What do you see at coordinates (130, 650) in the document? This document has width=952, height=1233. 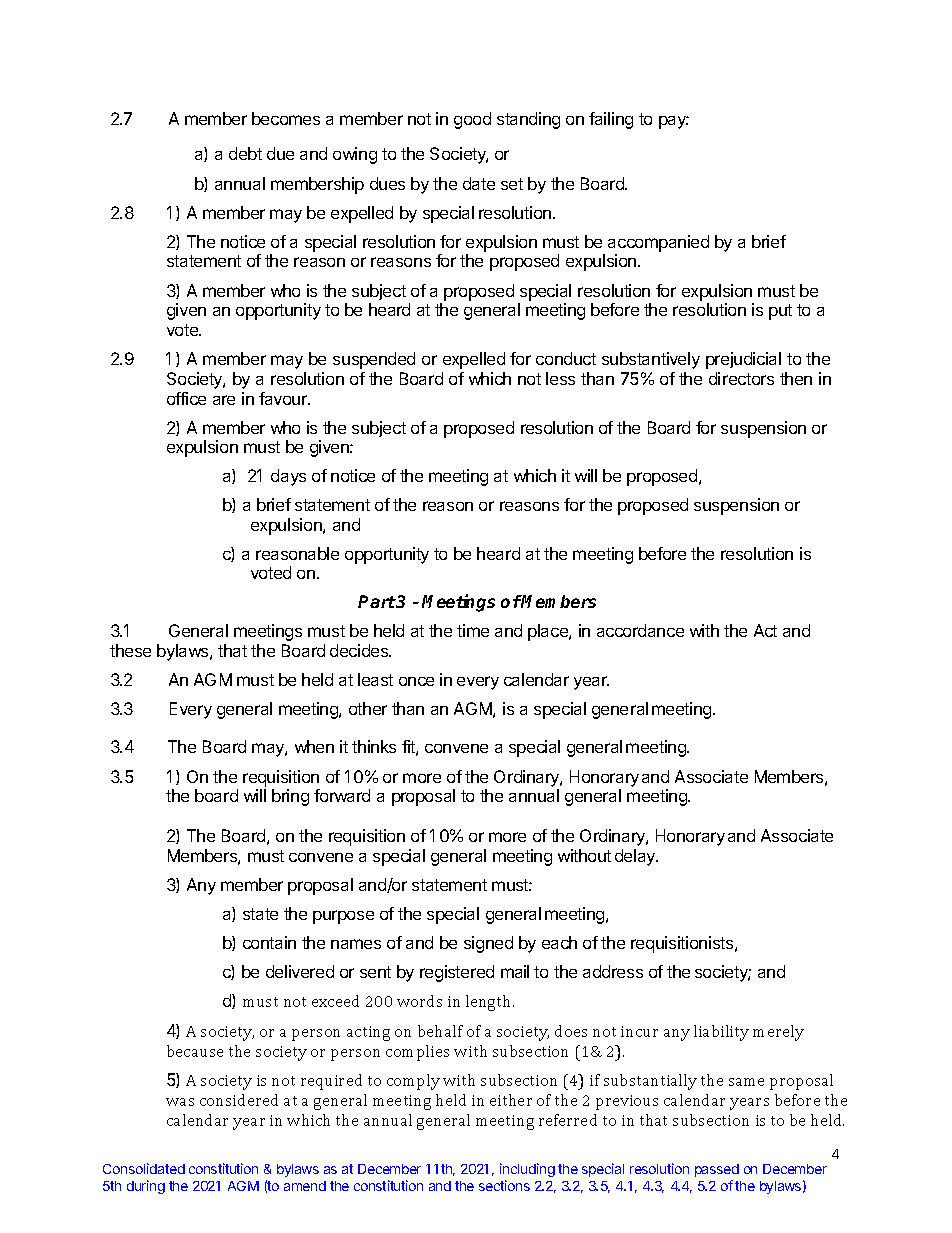 I see `these` at bounding box center [130, 650].
